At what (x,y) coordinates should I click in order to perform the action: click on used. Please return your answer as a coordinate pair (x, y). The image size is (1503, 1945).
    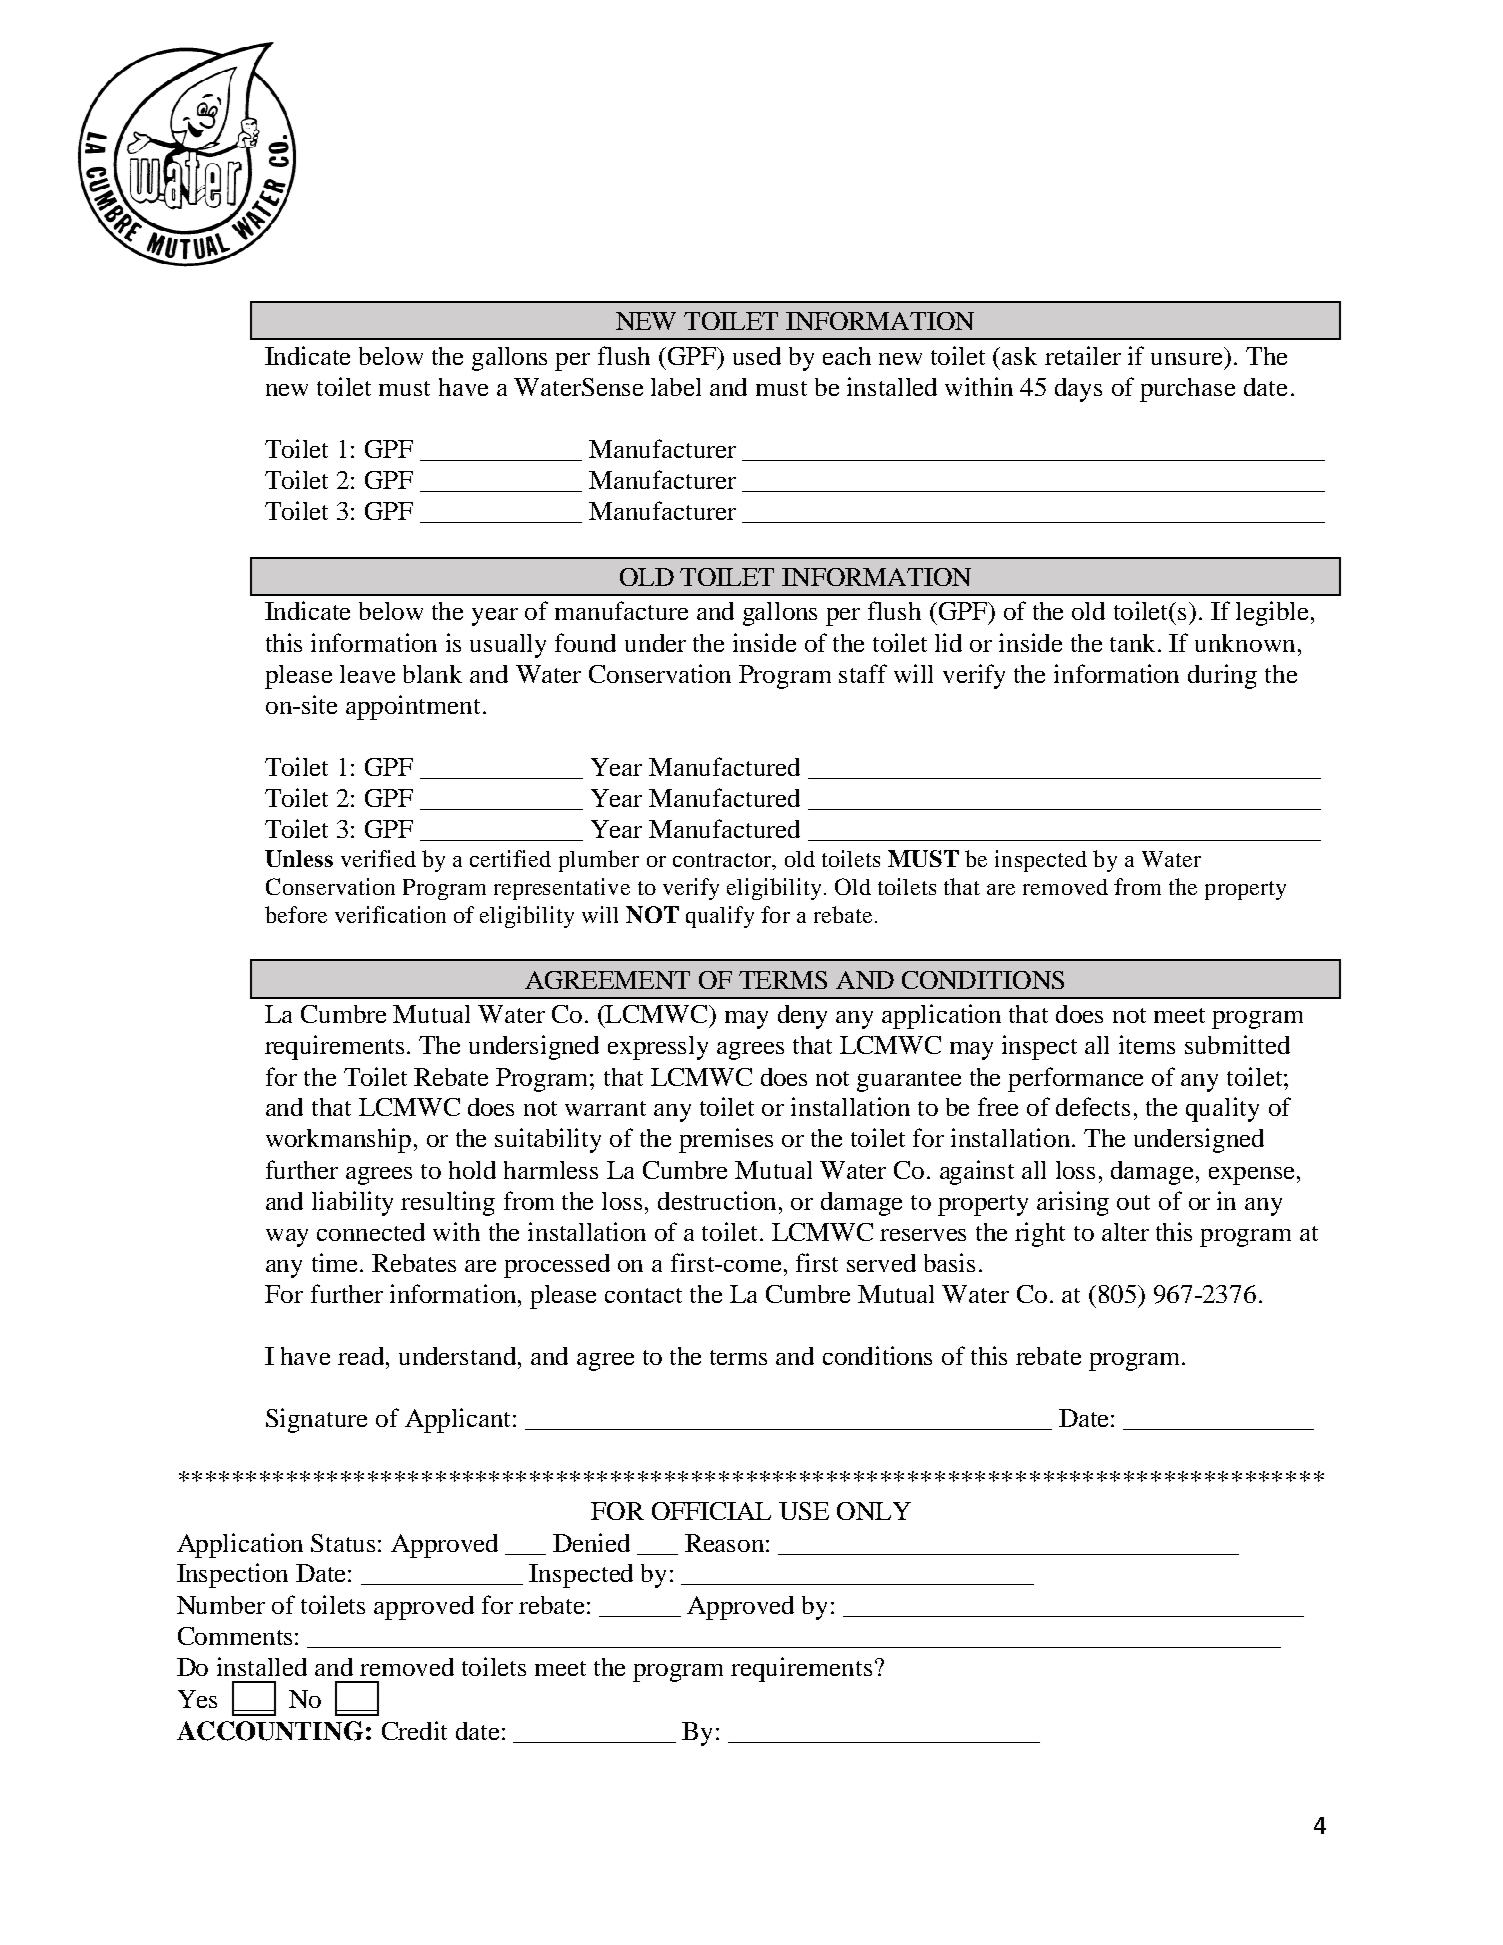
    Looking at the image, I should click on (757, 356).
